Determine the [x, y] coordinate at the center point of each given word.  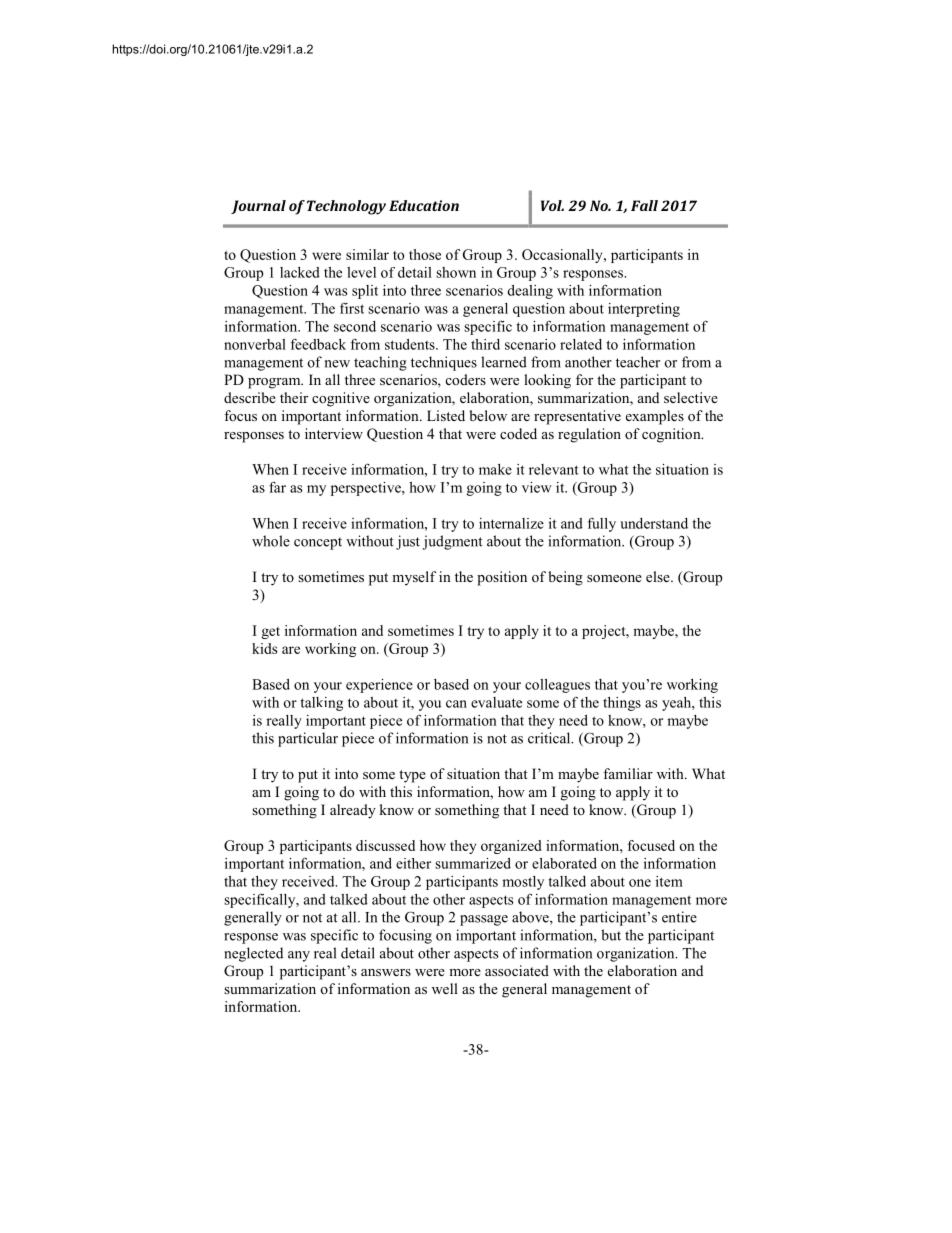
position [502, 578]
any [299, 956]
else [659, 576]
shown [456, 272]
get [270, 633]
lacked [300, 272]
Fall [644, 205]
